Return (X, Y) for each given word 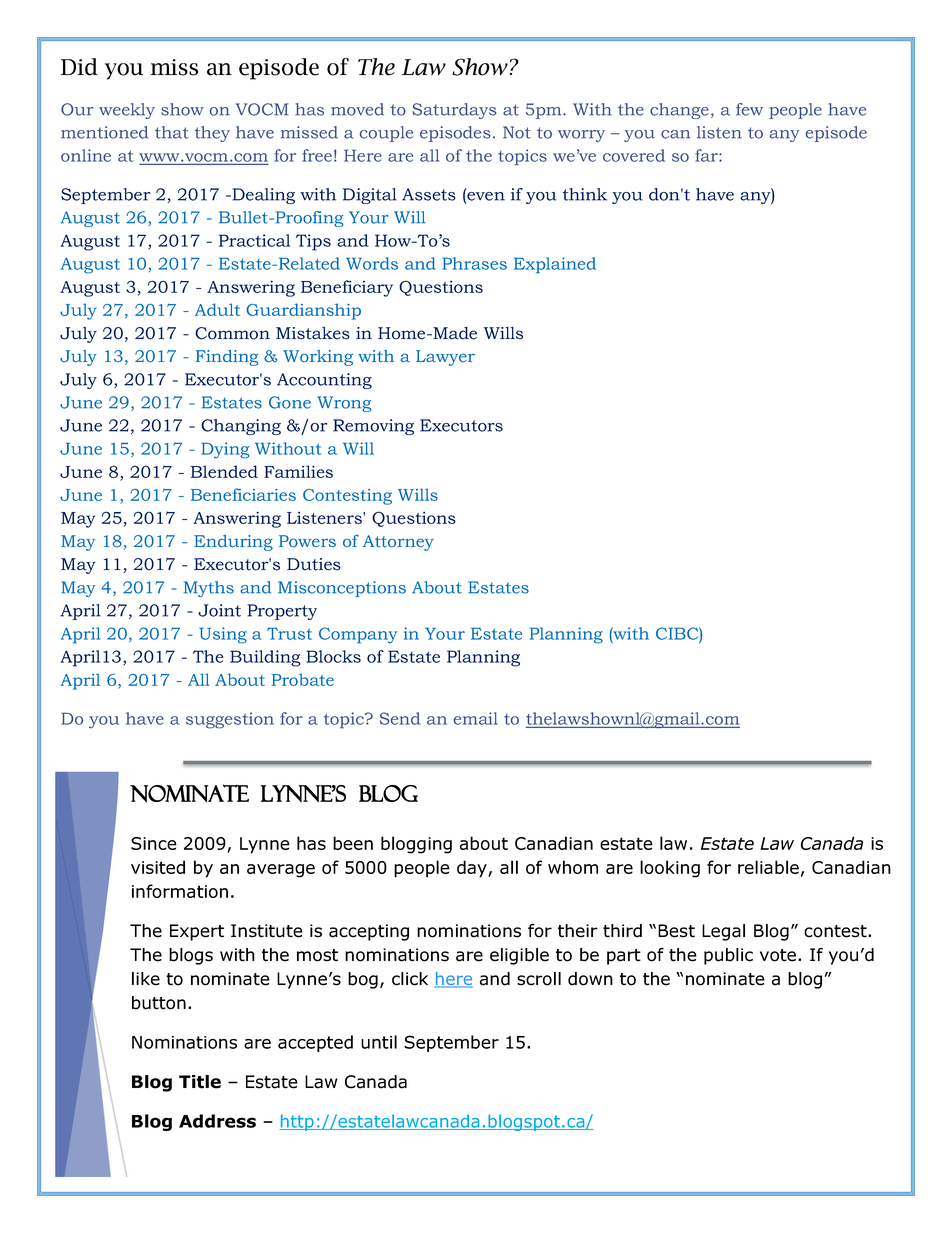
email (476, 718)
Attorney (398, 543)
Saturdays (454, 111)
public (728, 956)
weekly (127, 111)
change (679, 111)
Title (200, 1082)
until (379, 1042)
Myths (209, 589)
